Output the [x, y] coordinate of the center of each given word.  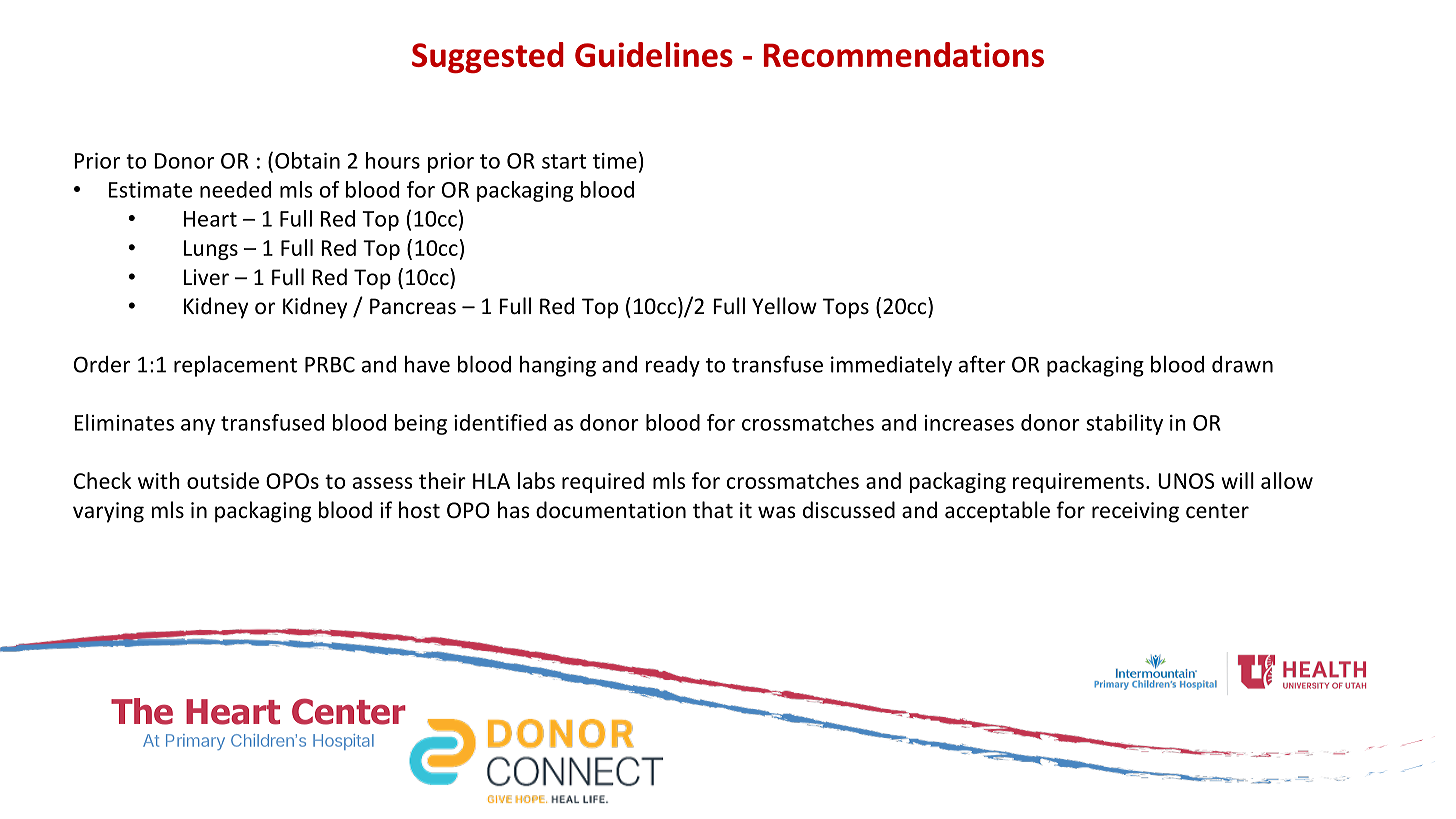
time [615, 161]
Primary [195, 742]
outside [223, 480]
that [713, 509]
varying [108, 512]
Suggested [488, 57]
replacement [235, 366]
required [603, 482]
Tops [846, 308]
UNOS [1186, 481]
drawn [1242, 364]
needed [235, 189]
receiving [1135, 512]
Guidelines [654, 54]
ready [673, 366]
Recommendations [904, 54]
